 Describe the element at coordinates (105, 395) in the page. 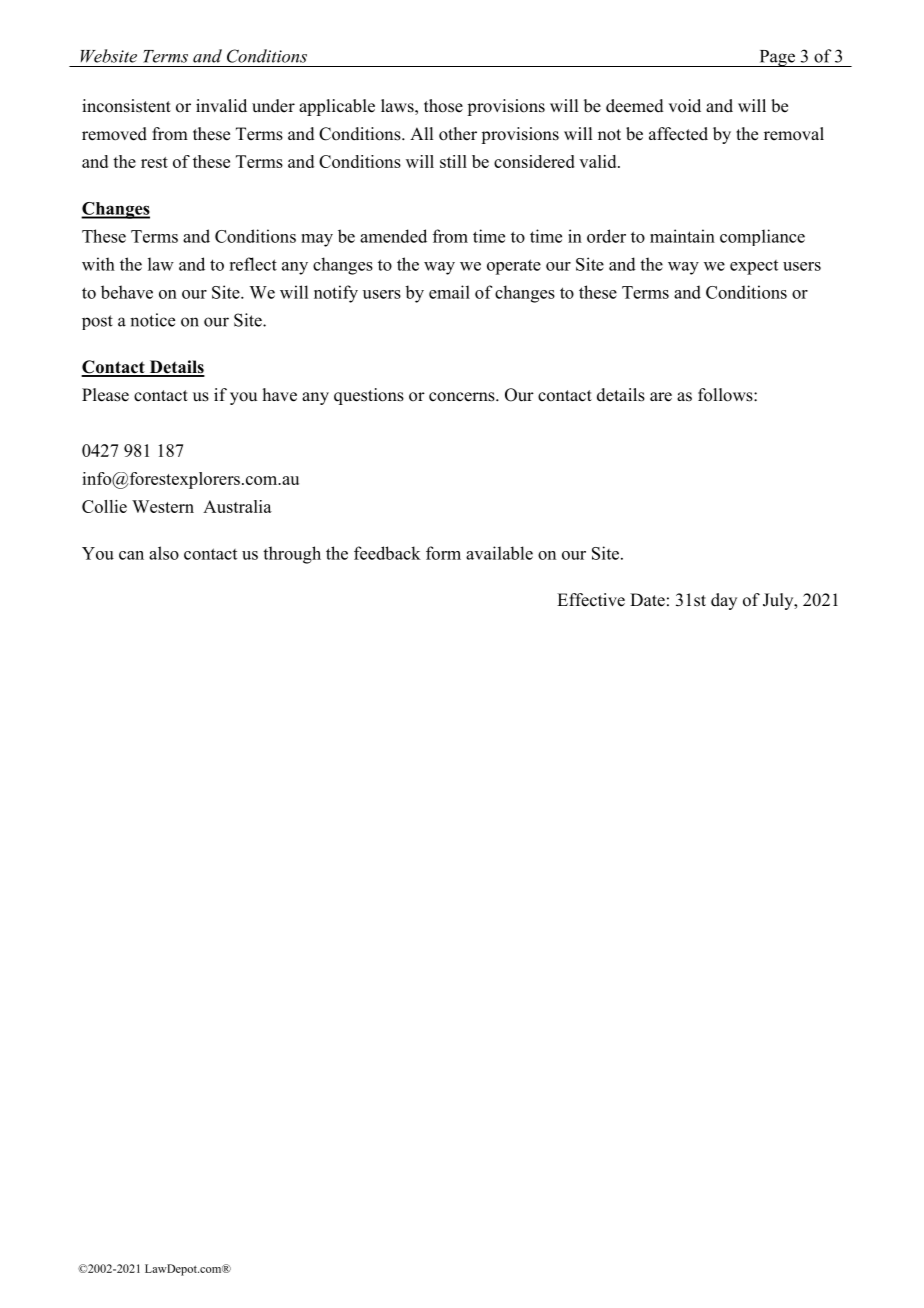

I see `Please` at that location.
